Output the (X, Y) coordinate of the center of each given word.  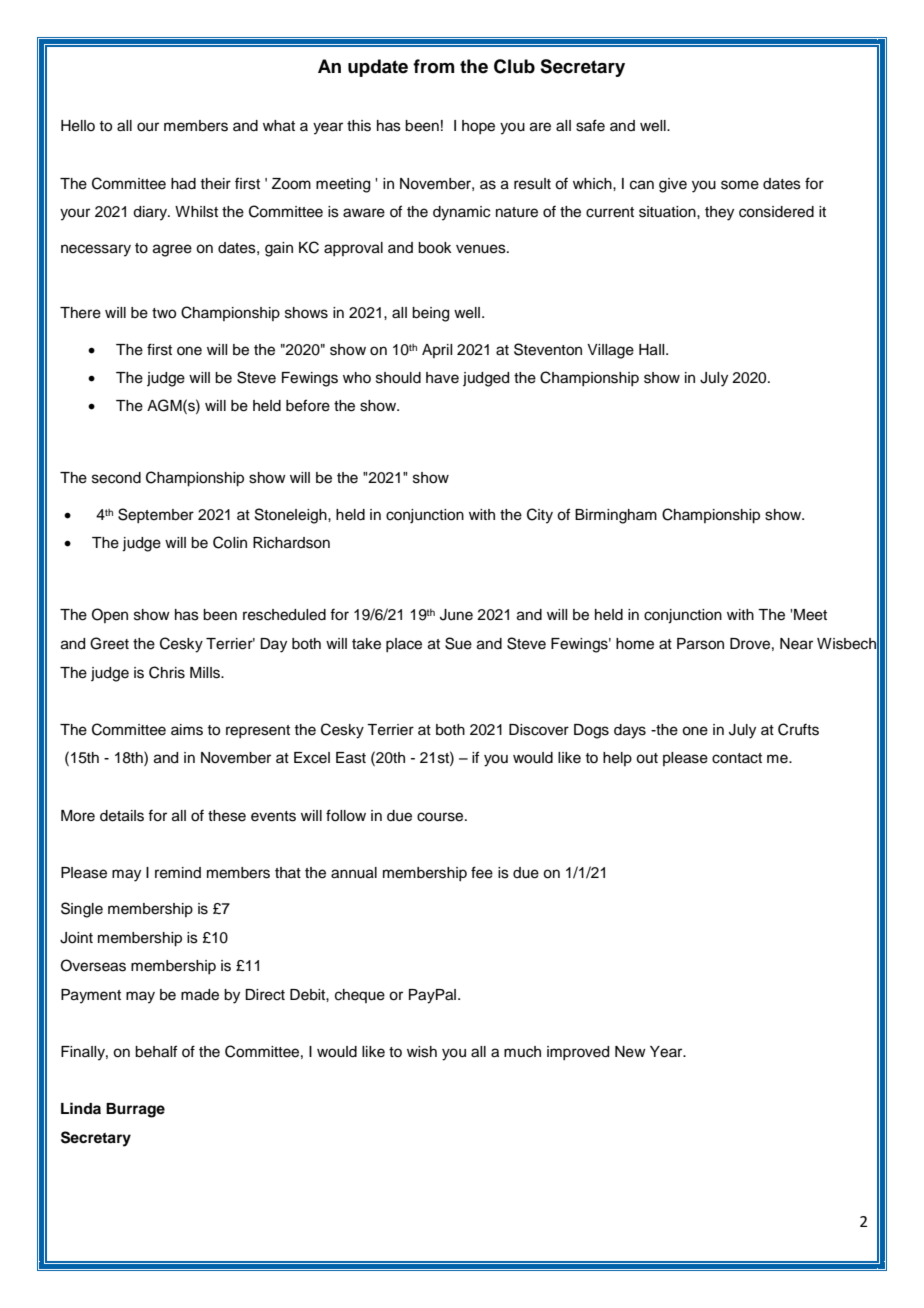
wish (422, 1052)
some (740, 185)
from (433, 66)
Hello (78, 126)
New (630, 1052)
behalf (156, 1051)
